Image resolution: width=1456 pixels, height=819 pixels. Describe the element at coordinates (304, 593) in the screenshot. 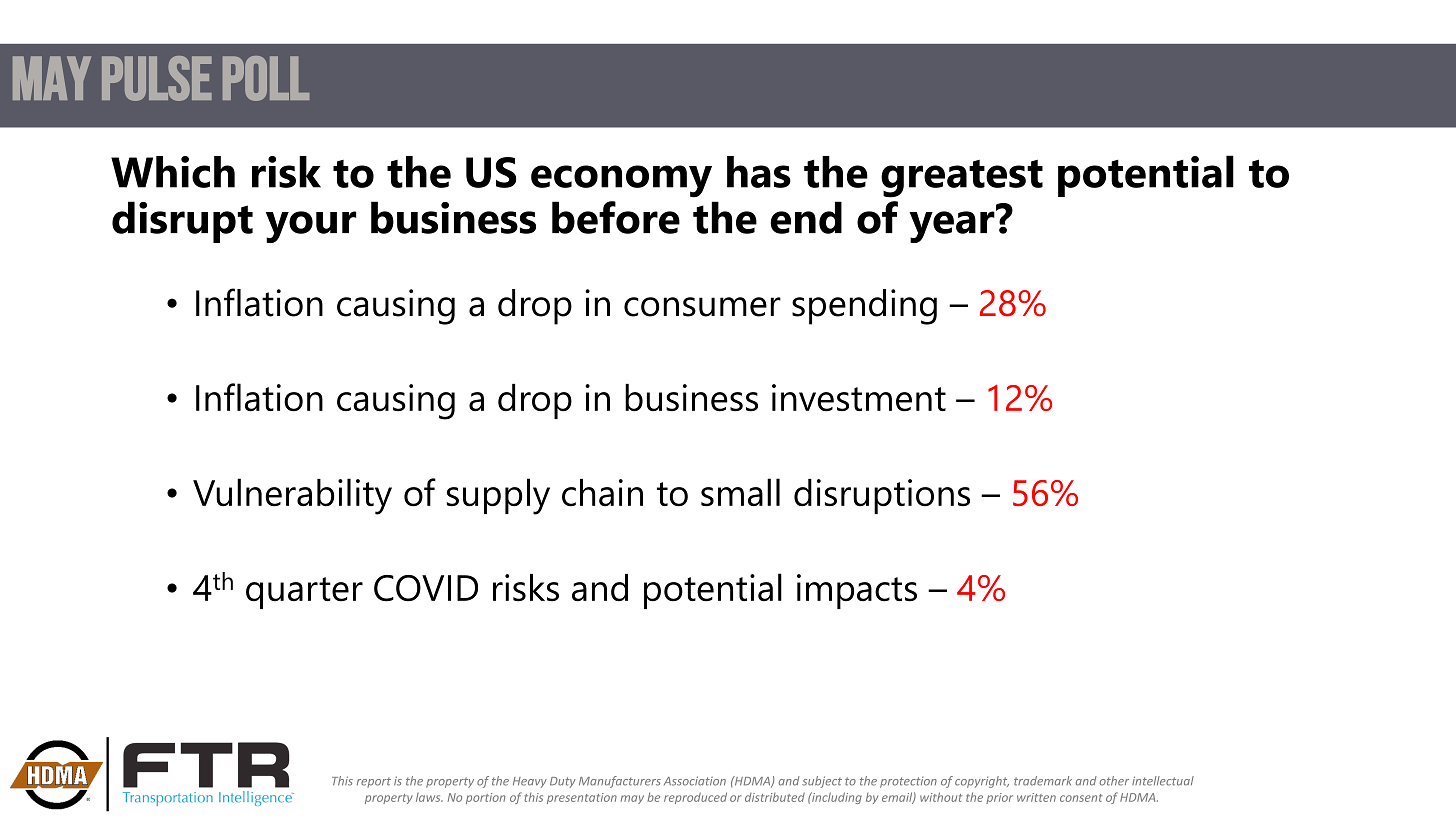

I see `quarter` at that location.
